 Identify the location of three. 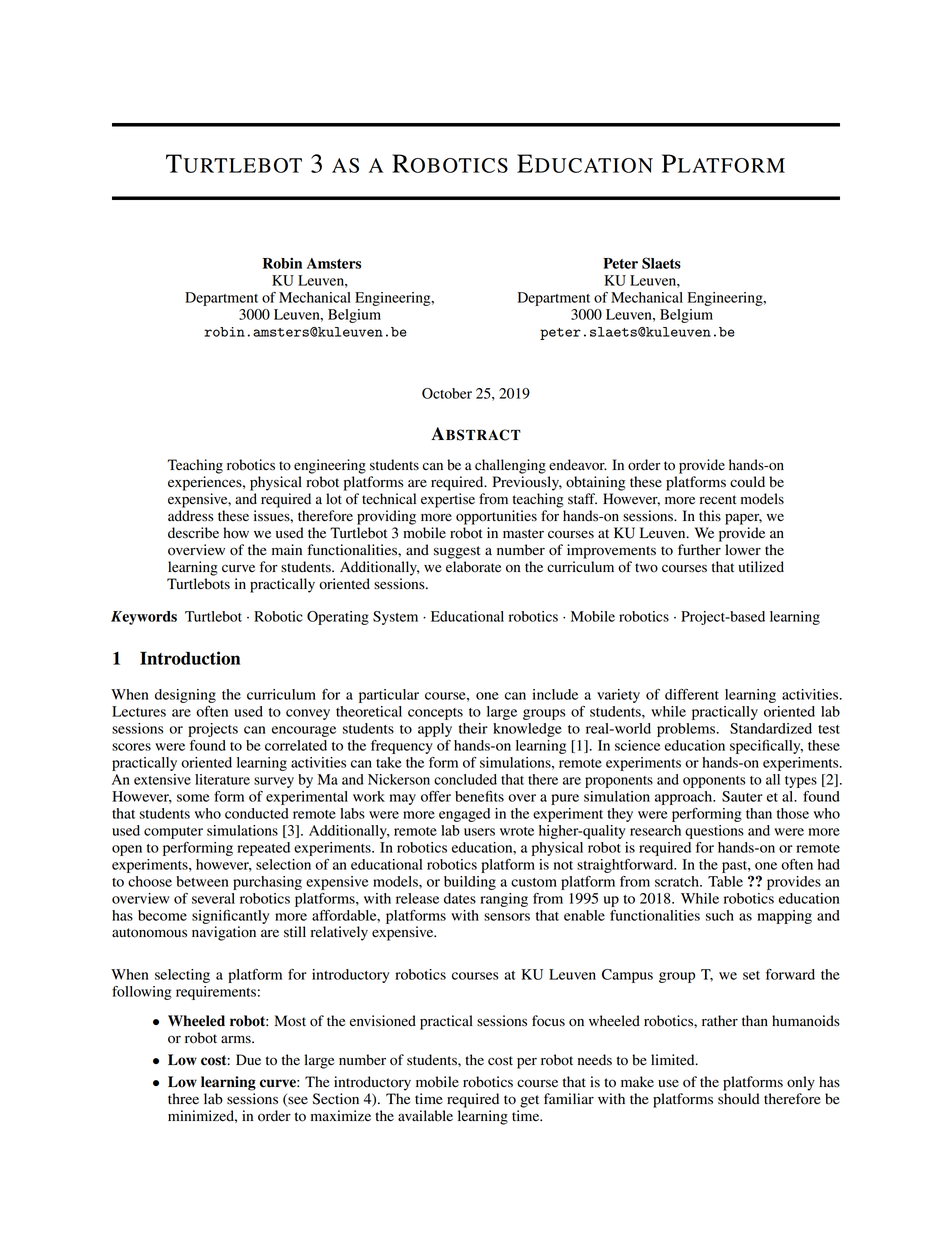
(183, 1098).
